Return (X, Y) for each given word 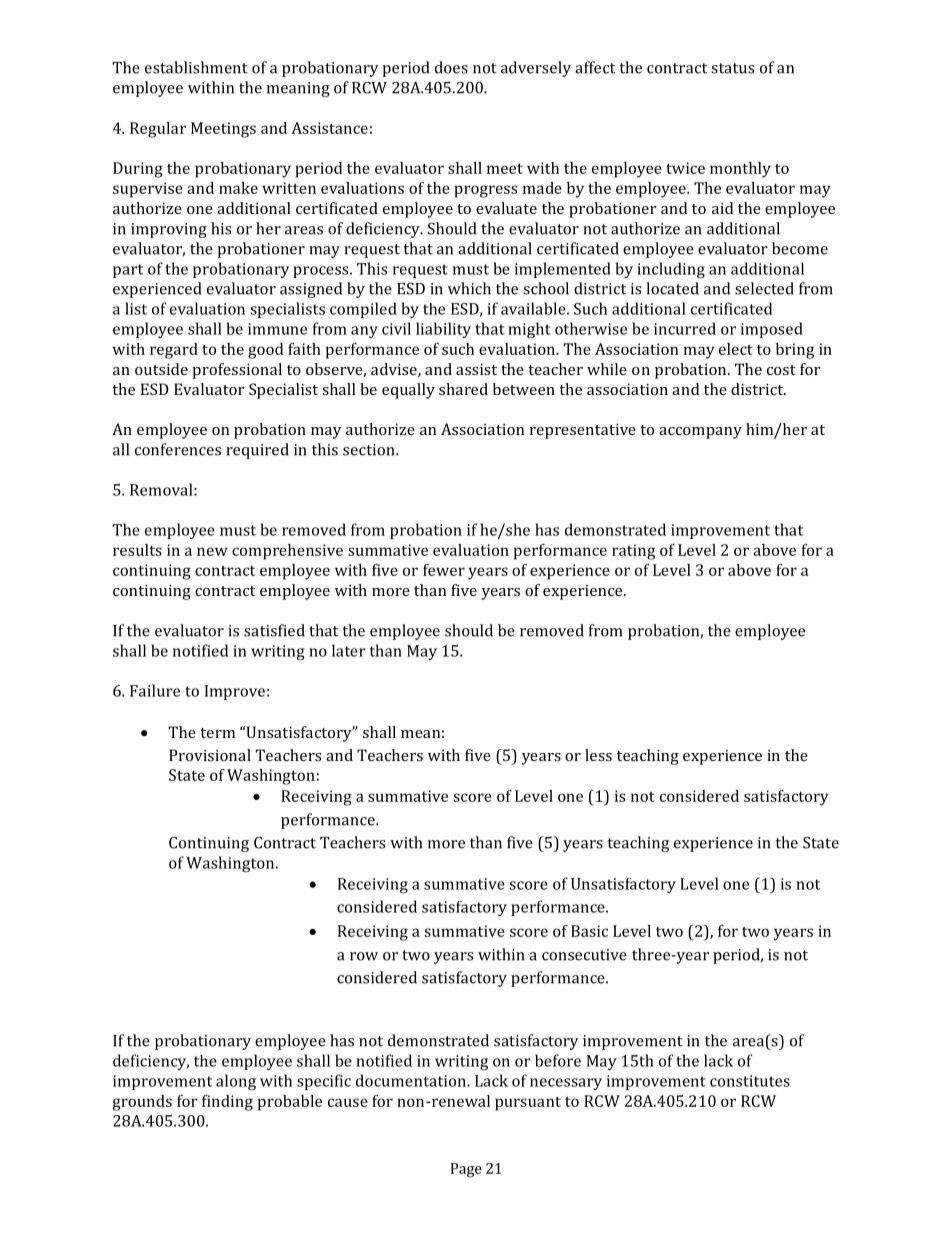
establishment (196, 67)
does (451, 67)
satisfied (274, 630)
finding (227, 1103)
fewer (444, 570)
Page (466, 1170)
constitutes (750, 1081)
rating (633, 552)
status (732, 68)
